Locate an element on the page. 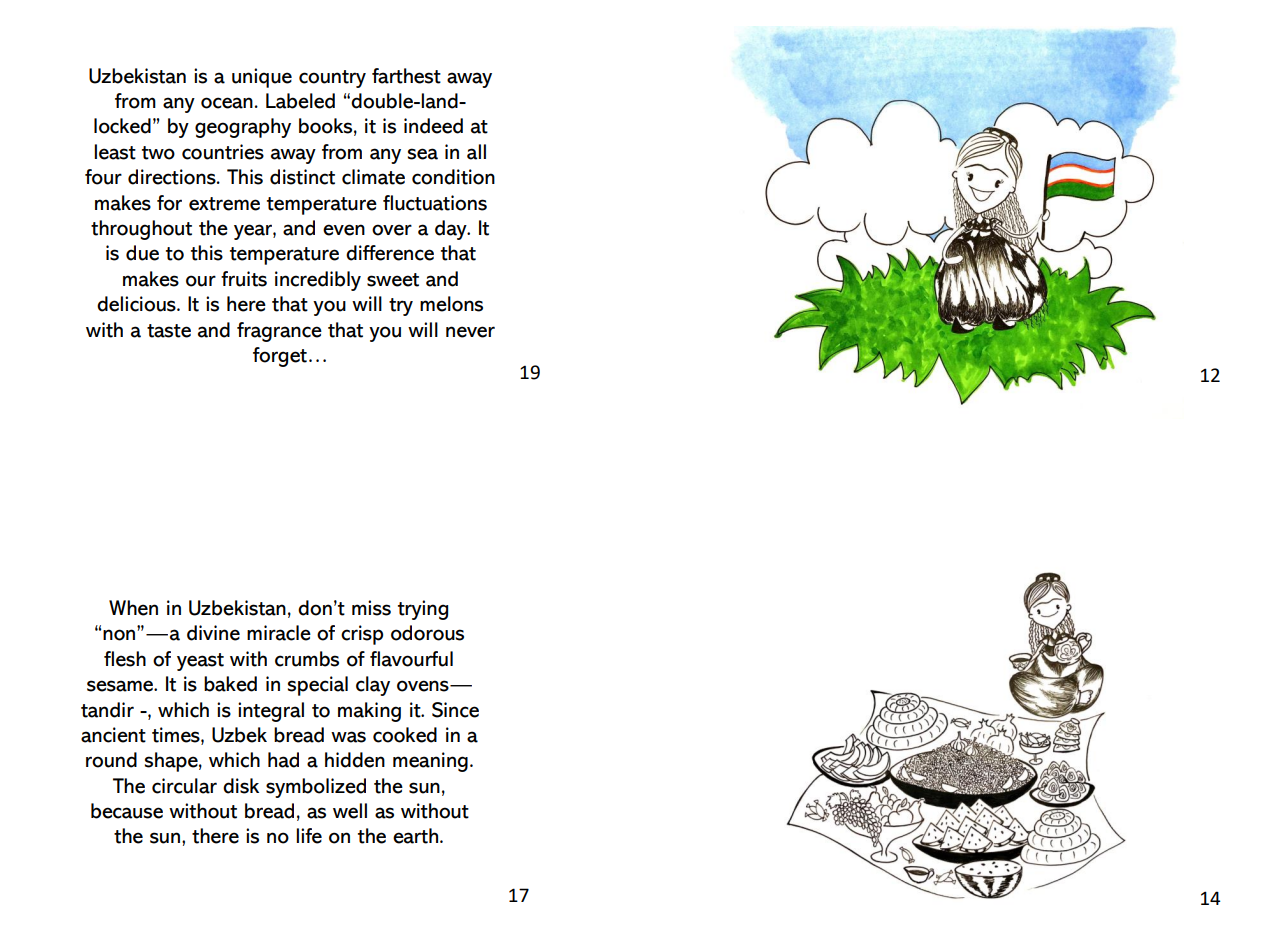  indeed is located at coordinates (433, 126).
